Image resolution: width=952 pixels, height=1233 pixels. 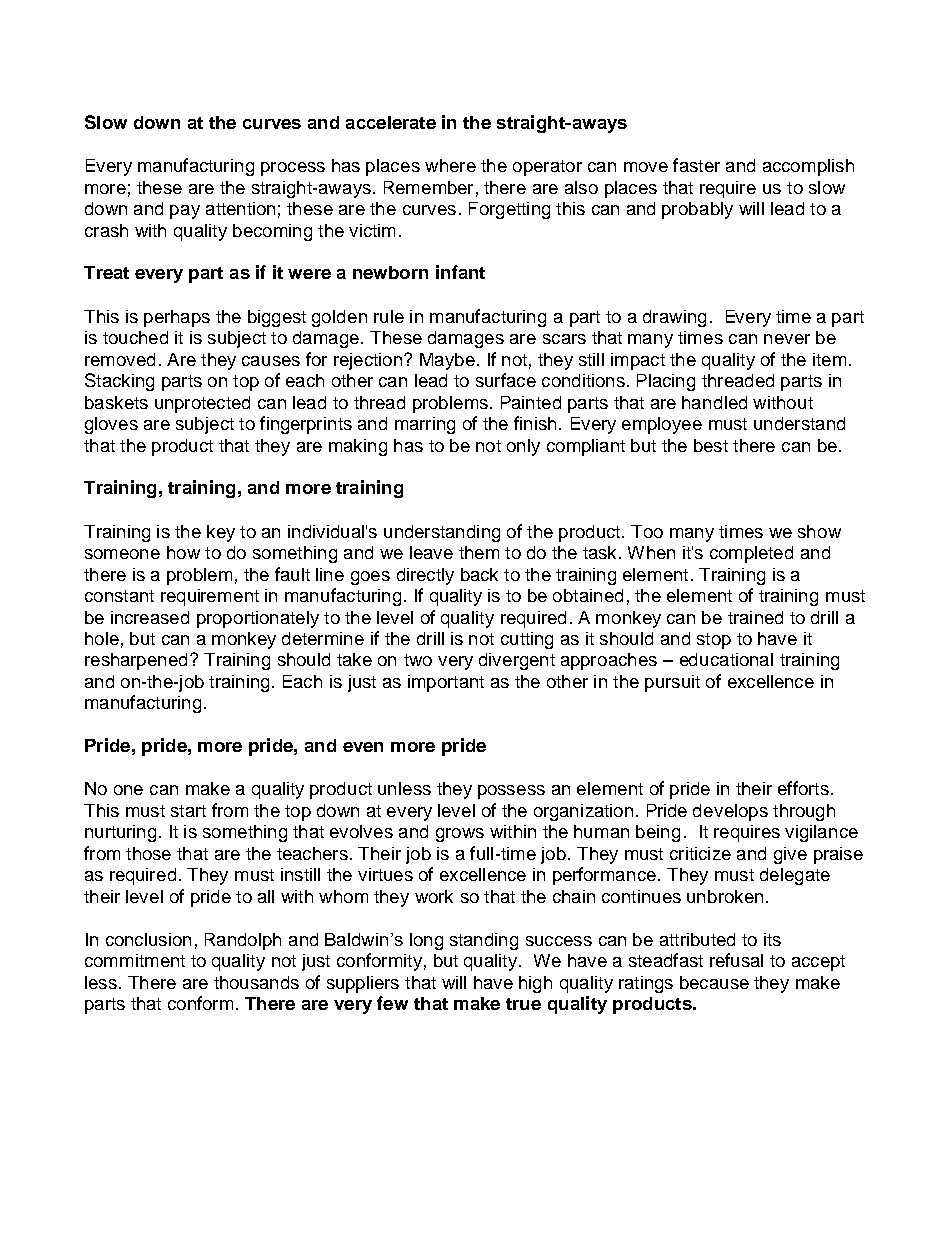 What do you see at coordinates (479, 552) in the screenshot?
I see `them` at bounding box center [479, 552].
